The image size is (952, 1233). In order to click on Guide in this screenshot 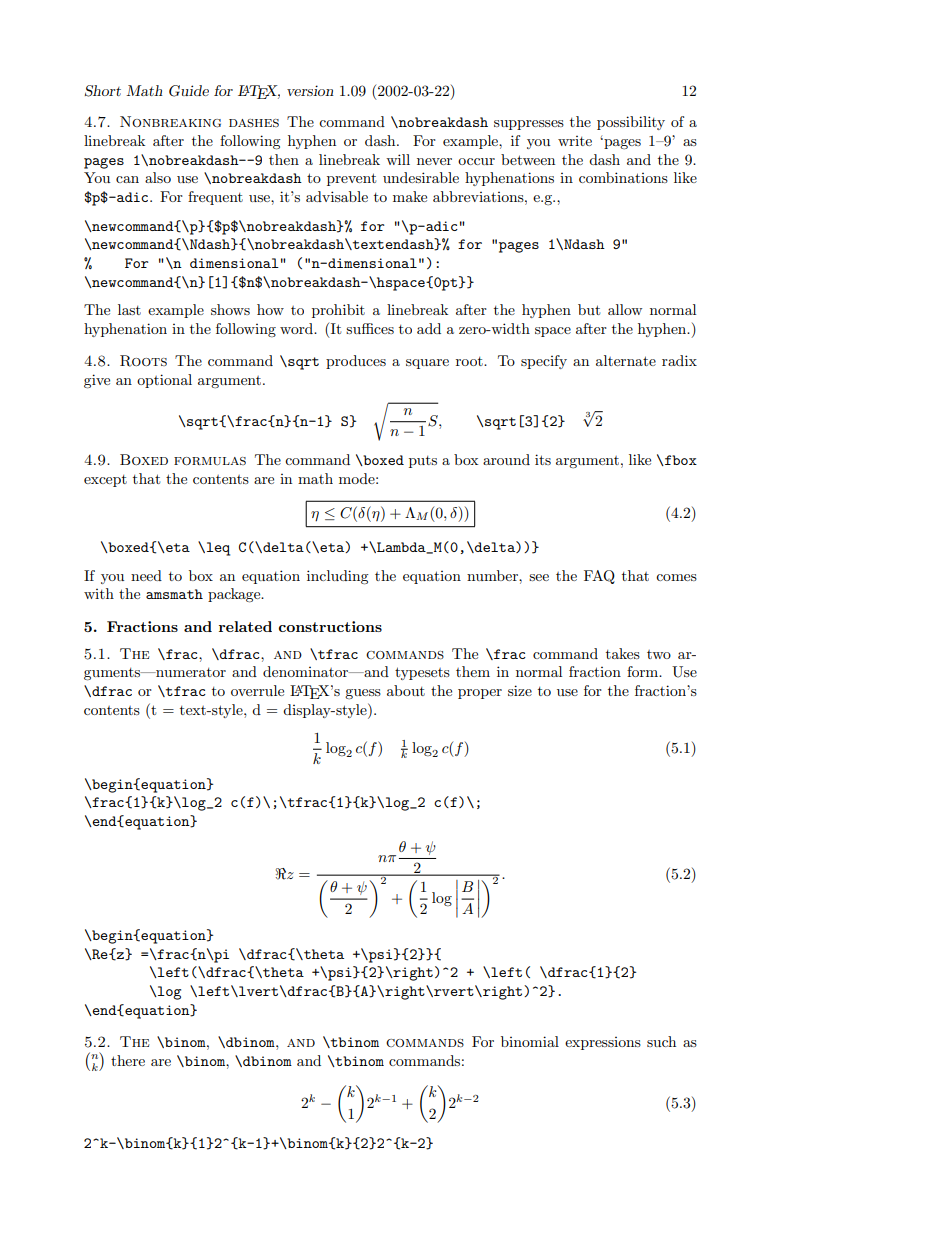, I will do `click(189, 91)`.
